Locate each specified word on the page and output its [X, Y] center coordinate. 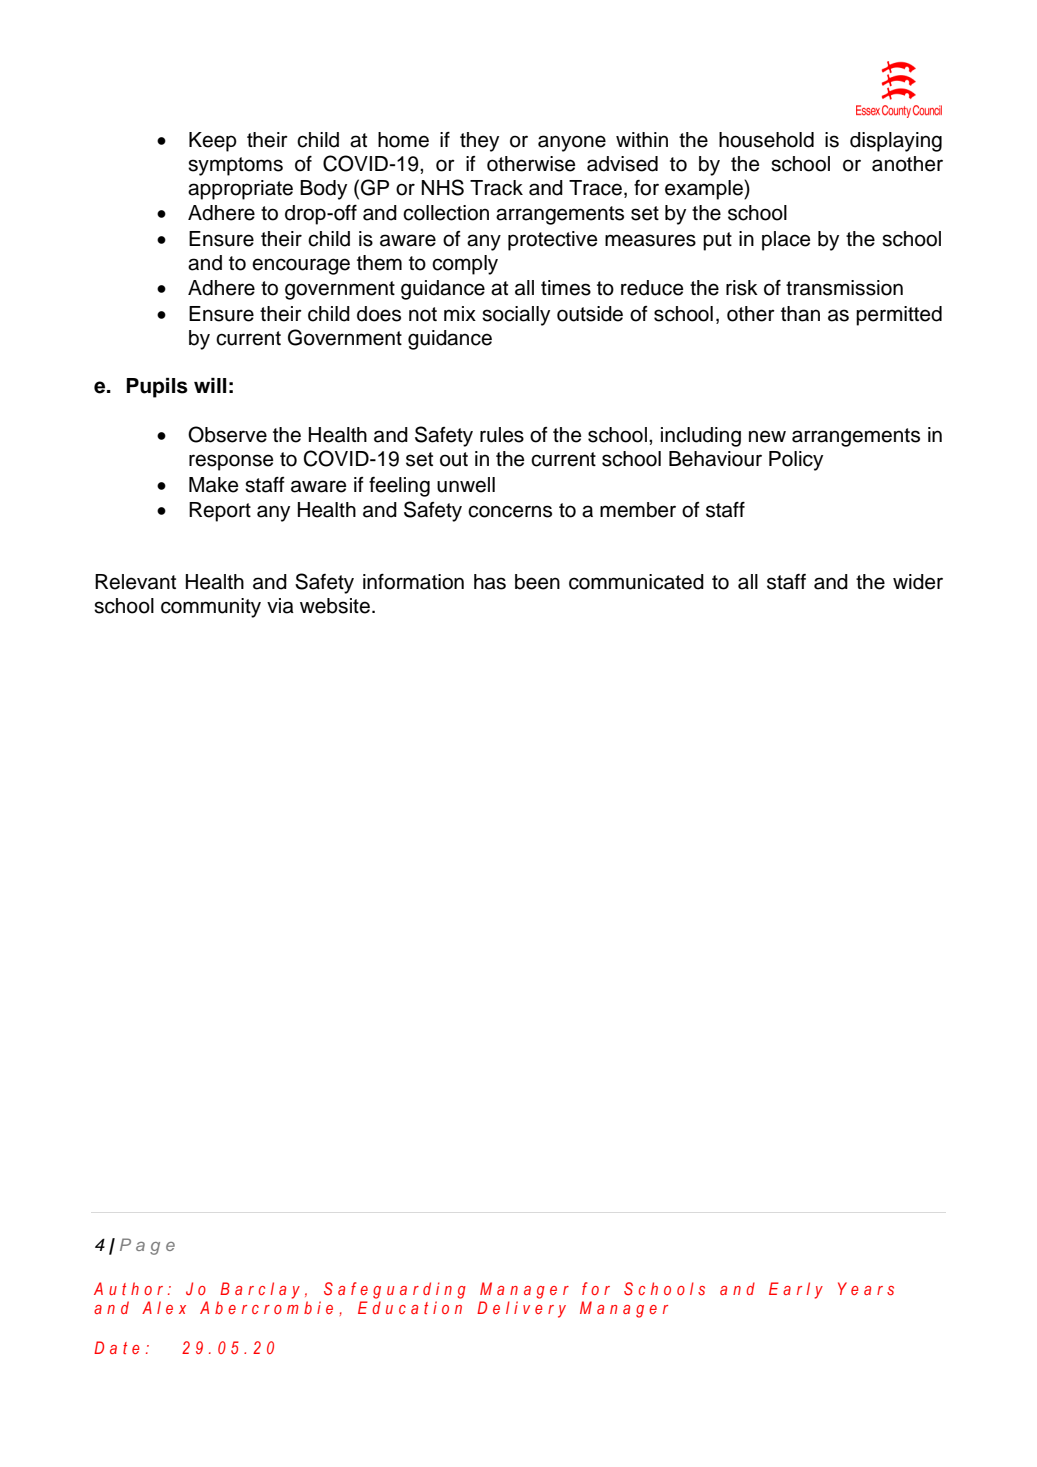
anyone [572, 143]
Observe [227, 434]
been [537, 582]
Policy [796, 461]
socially [516, 316]
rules [502, 435]
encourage [301, 266]
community [211, 608]
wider [918, 582]
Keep [213, 142]
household [766, 140]
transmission [844, 288]
